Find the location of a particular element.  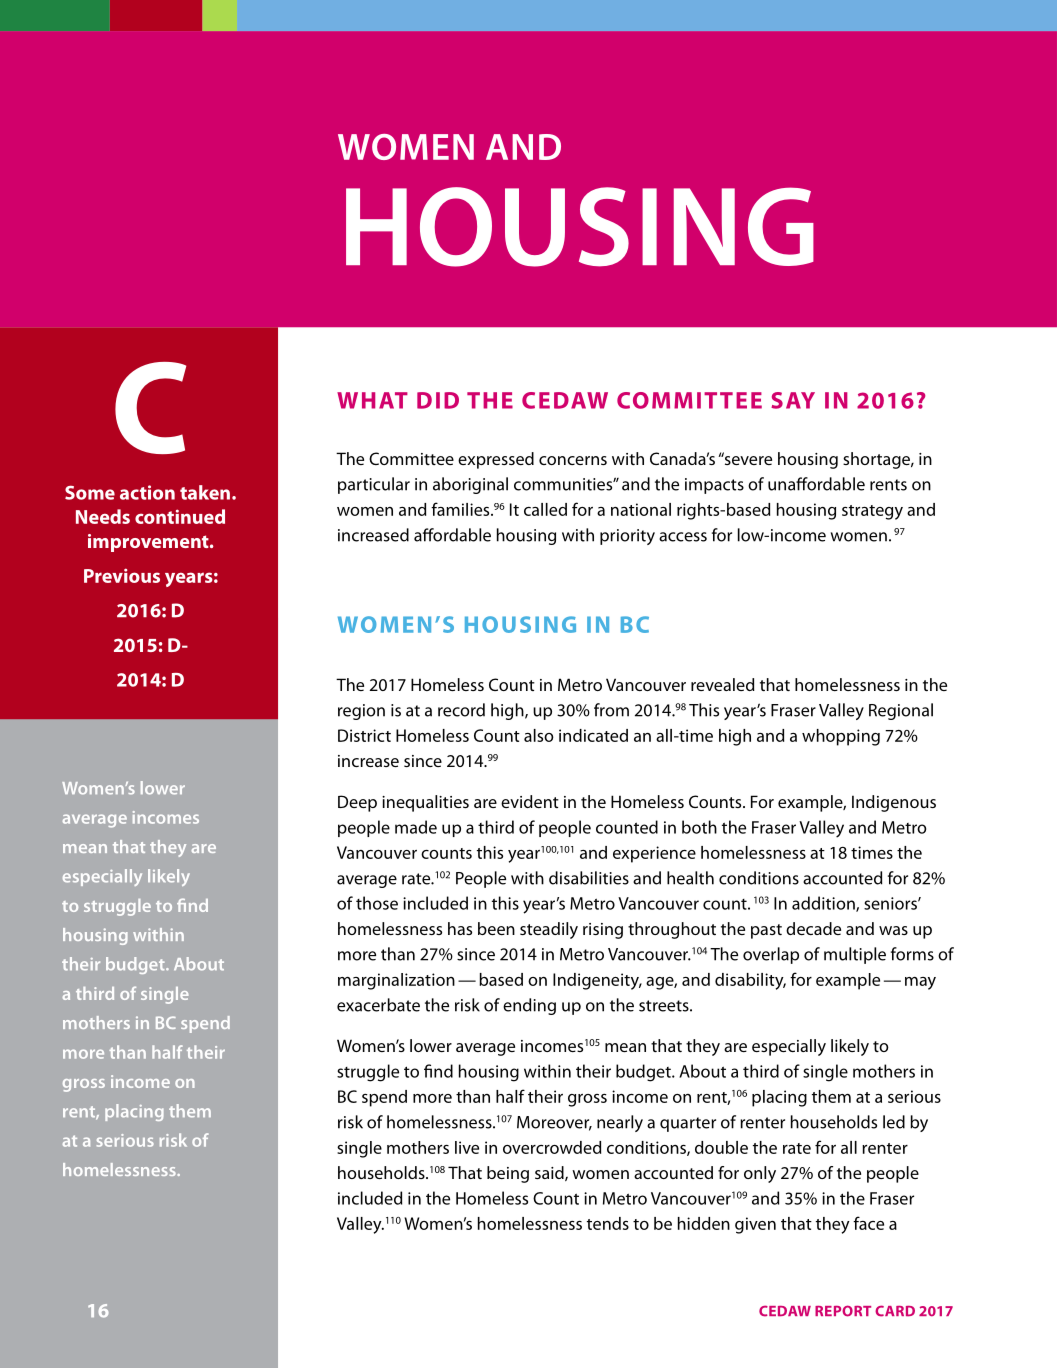

District is located at coordinates (364, 735).
